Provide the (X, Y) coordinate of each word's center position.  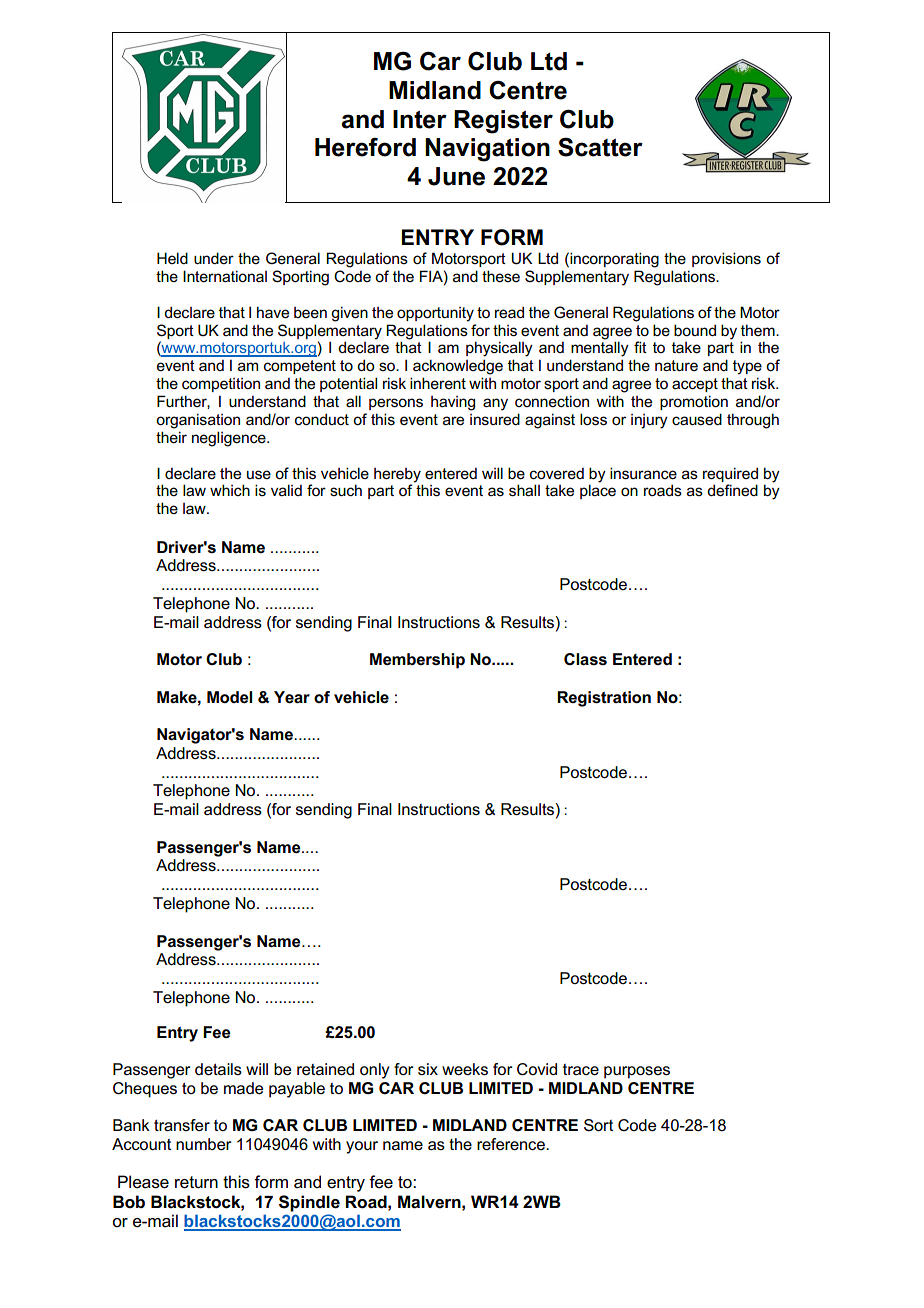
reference (512, 1144)
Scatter (600, 147)
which (230, 490)
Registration (604, 699)
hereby (397, 475)
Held (172, 258)
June (456, 176)
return (196, 1182)
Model (230, 697)
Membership (417, 661)
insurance (643, 473)
